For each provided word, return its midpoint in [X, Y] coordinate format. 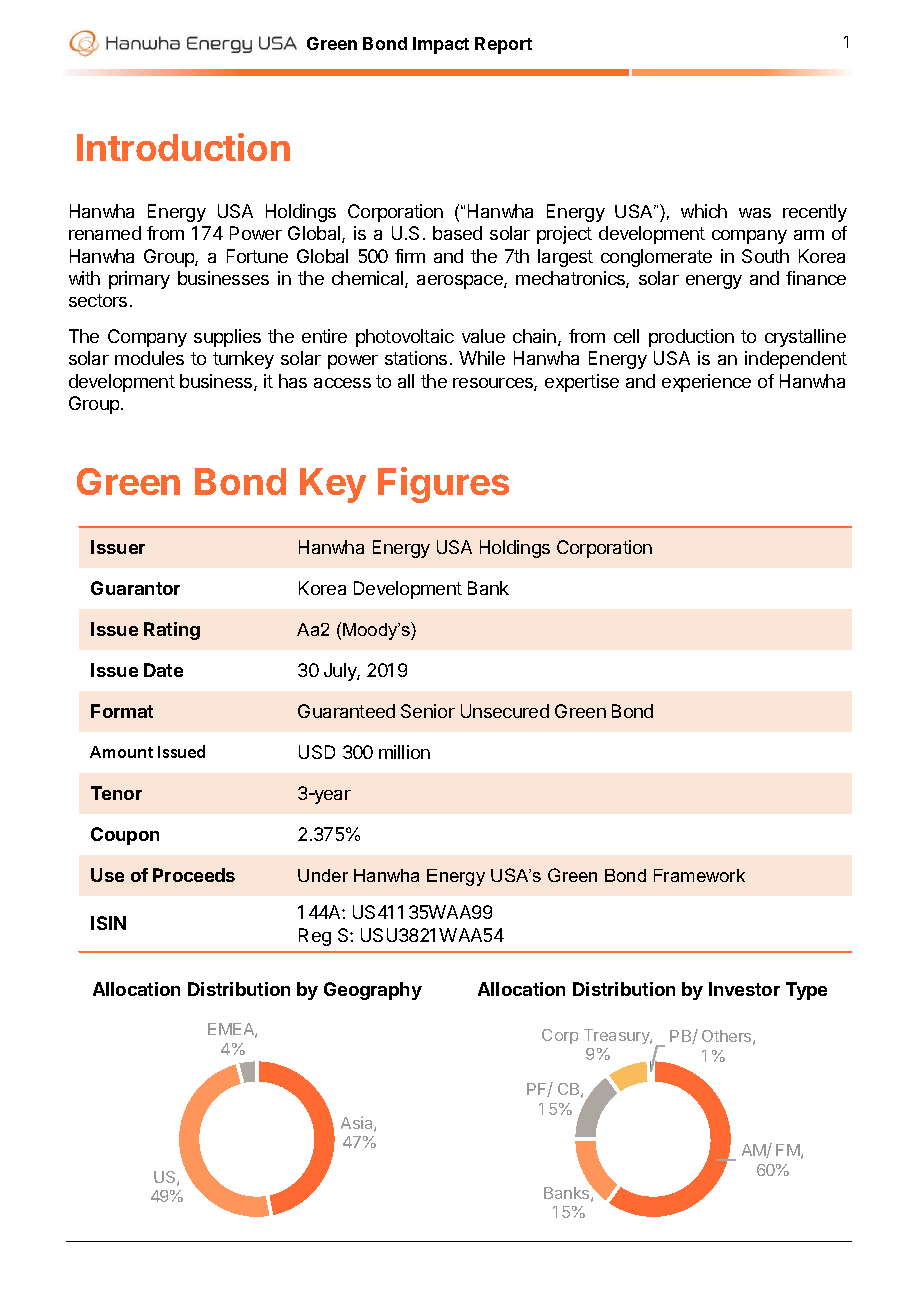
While [482, 358]
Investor [744, 989]
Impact [441, 45]
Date [163, 670]
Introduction [183, 147]
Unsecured [505, 711]
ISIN [108, 923]
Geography [373, 991]
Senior [428, 711]
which [704, 211]
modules [149, 358]
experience [706, 383]
